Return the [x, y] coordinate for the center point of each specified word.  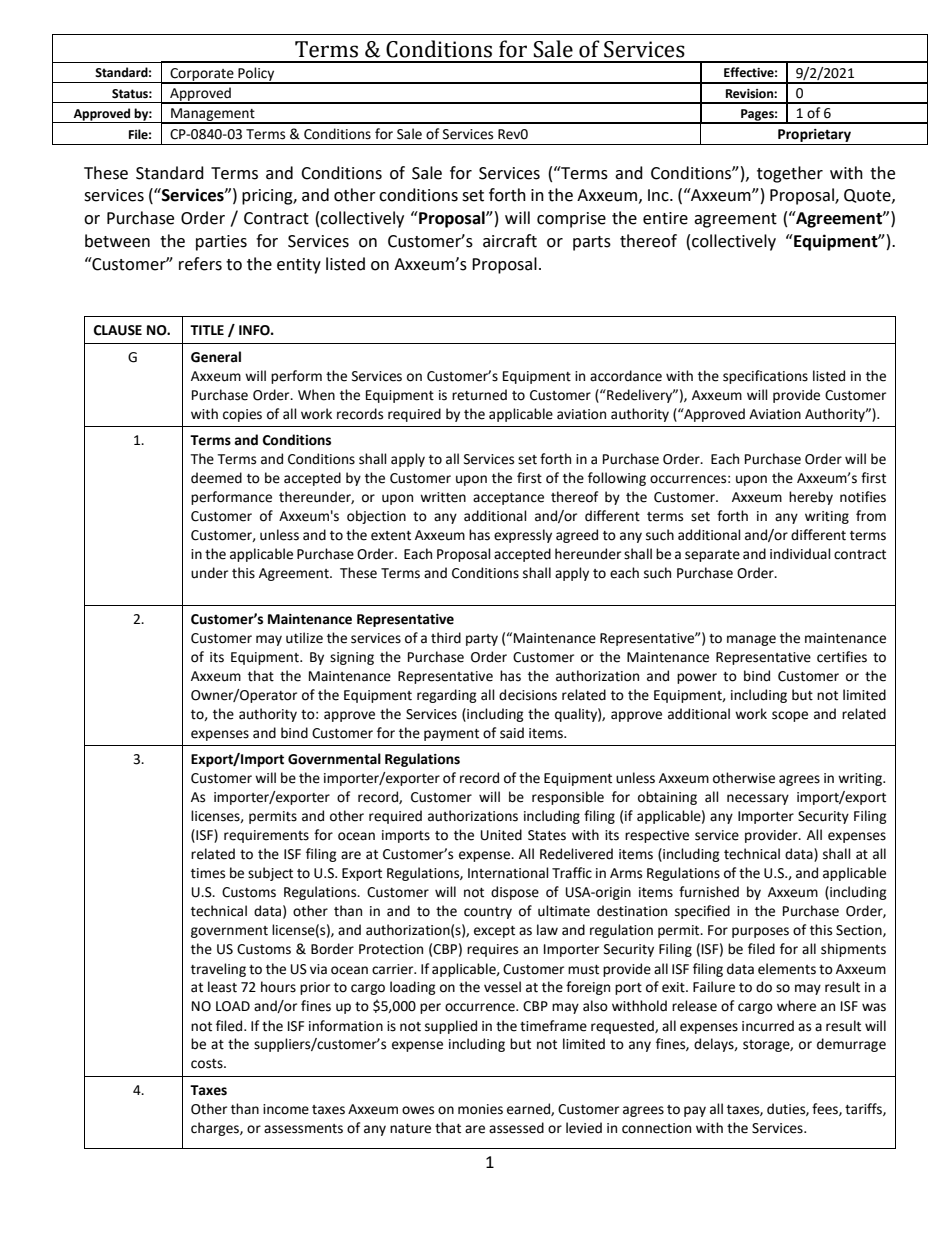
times [208, 873]
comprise [571, 220]
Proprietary [814, 135]
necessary [758, 799]
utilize [304, 638]
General [216, 357]
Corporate [202, 75]
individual [800, 554]
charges [216, 1129]
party [482, 640]
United [501, 835]
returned [479, 395]
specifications [765, 377]
